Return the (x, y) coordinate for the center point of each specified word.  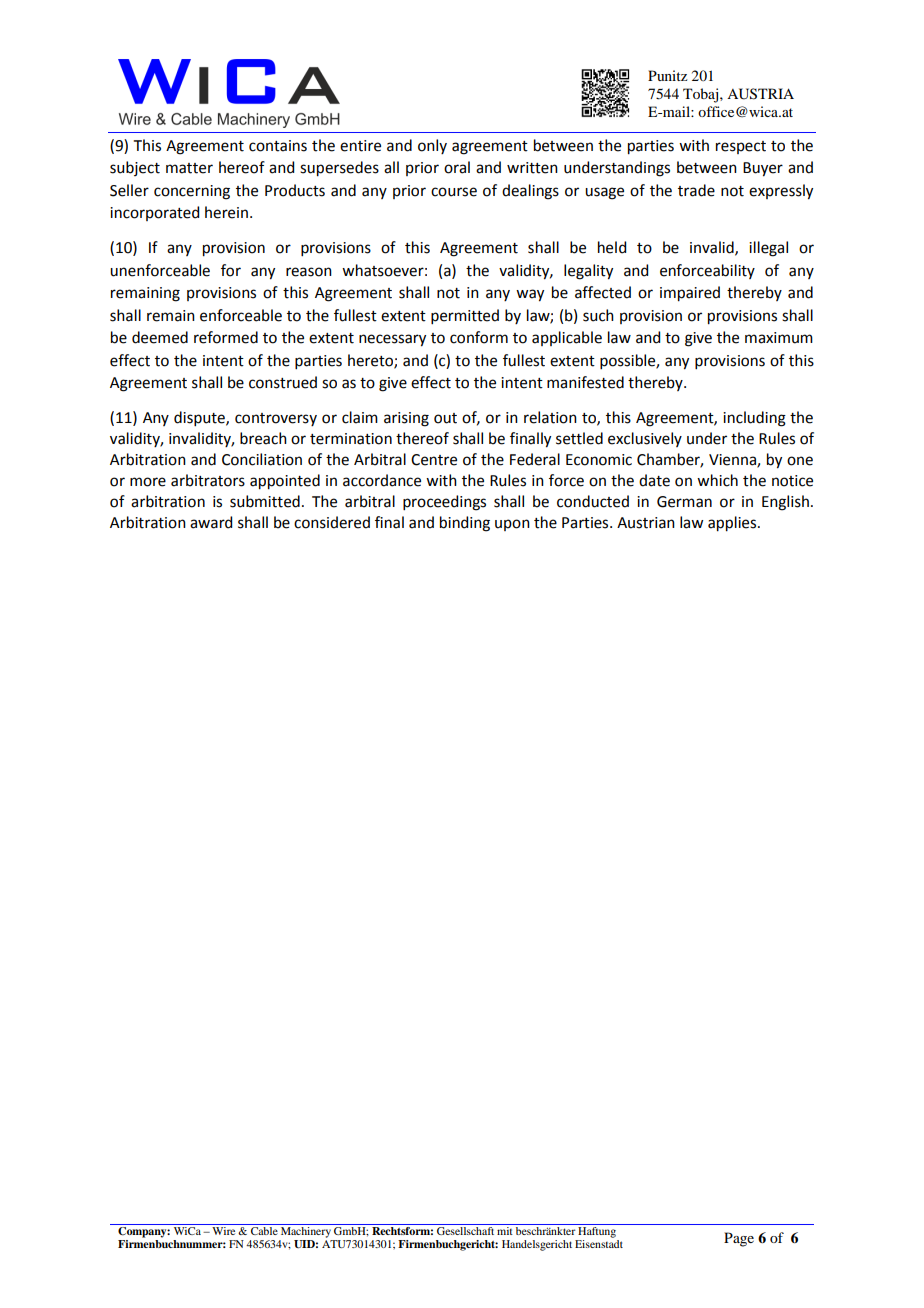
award (211, 522)
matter (189, 168)
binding (465, 524)
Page (739, 1239)
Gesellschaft (465, 1229)
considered (332, 522)
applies (733, 524)
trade (696, 190)
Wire (224, 1229)
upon (512, 525)
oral (457, 167)
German (684, 502)
